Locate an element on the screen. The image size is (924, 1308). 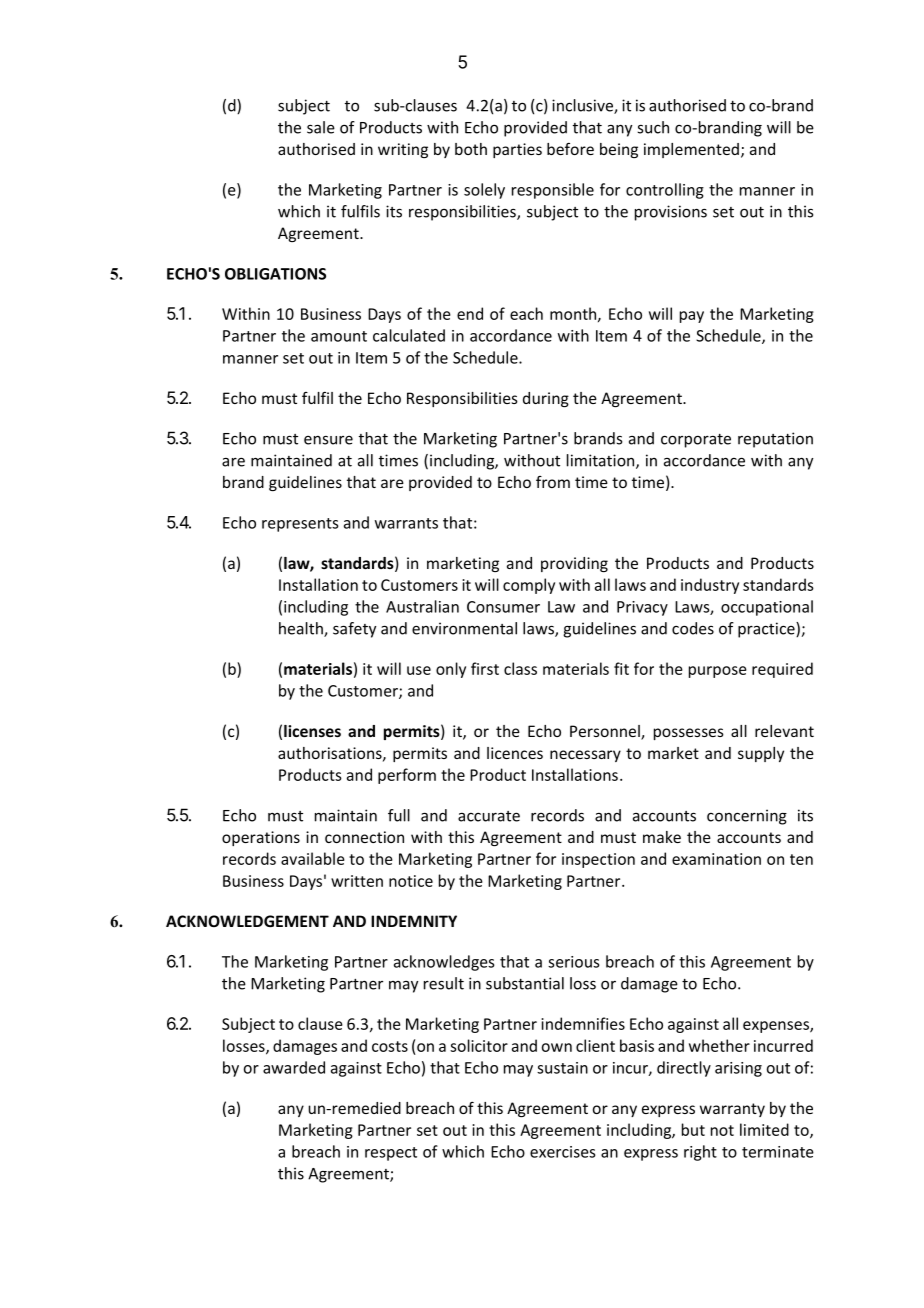
sale is located at coordinates (321, 127).
